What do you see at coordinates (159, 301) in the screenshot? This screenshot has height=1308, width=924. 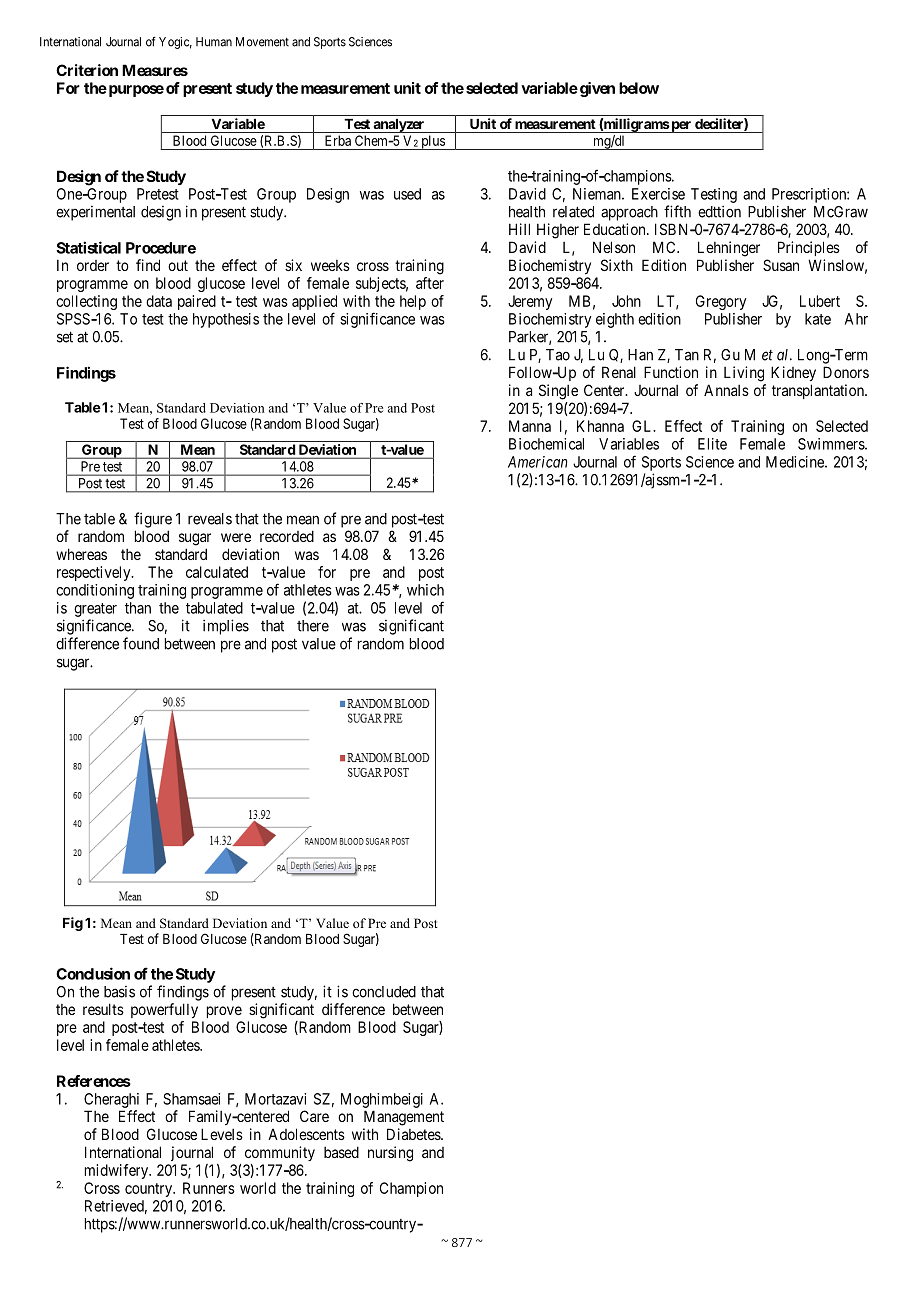 I see `data` at bounding box center [159, 301].
